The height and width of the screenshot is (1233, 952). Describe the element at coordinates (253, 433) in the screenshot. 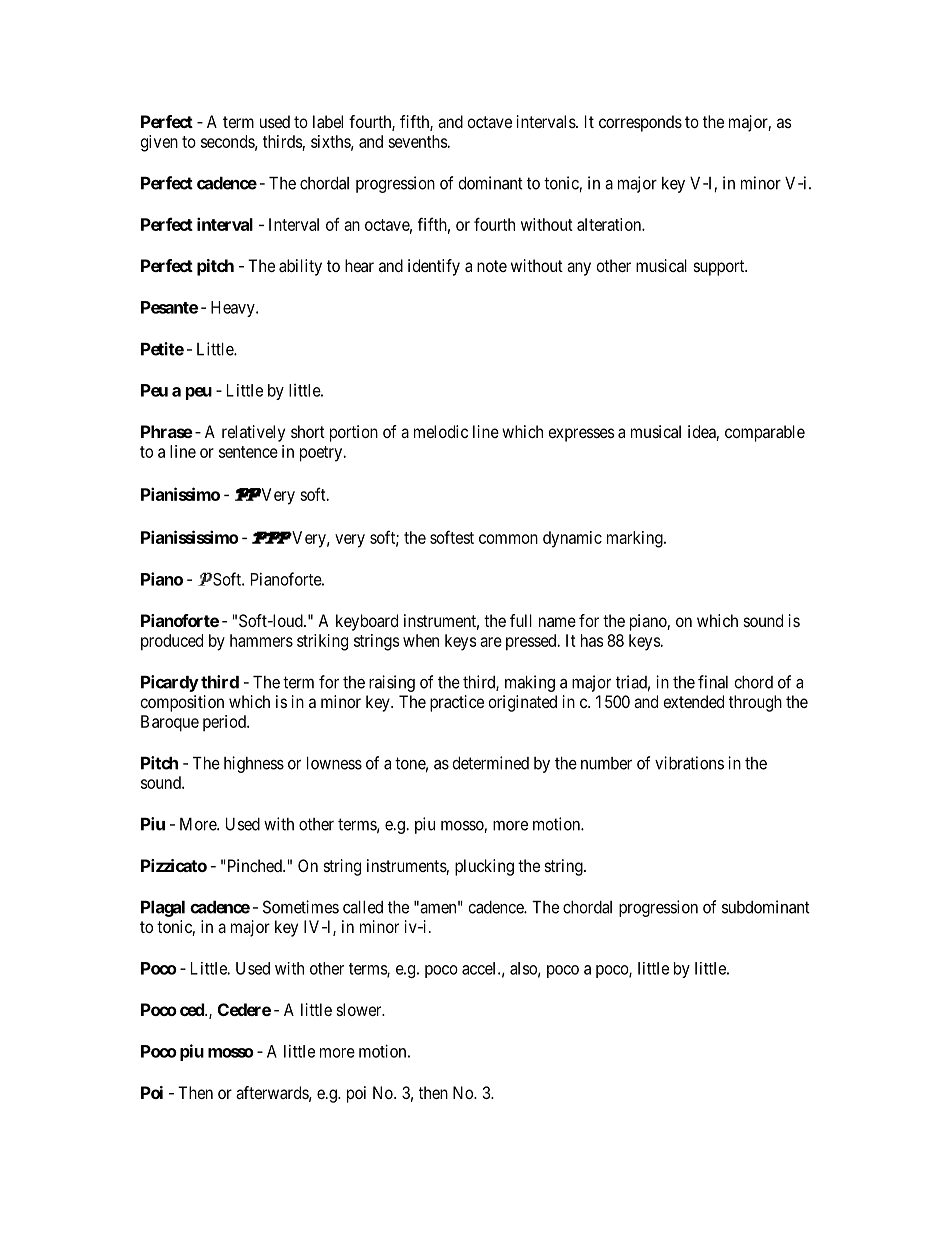

I see `relatively` at that location.
